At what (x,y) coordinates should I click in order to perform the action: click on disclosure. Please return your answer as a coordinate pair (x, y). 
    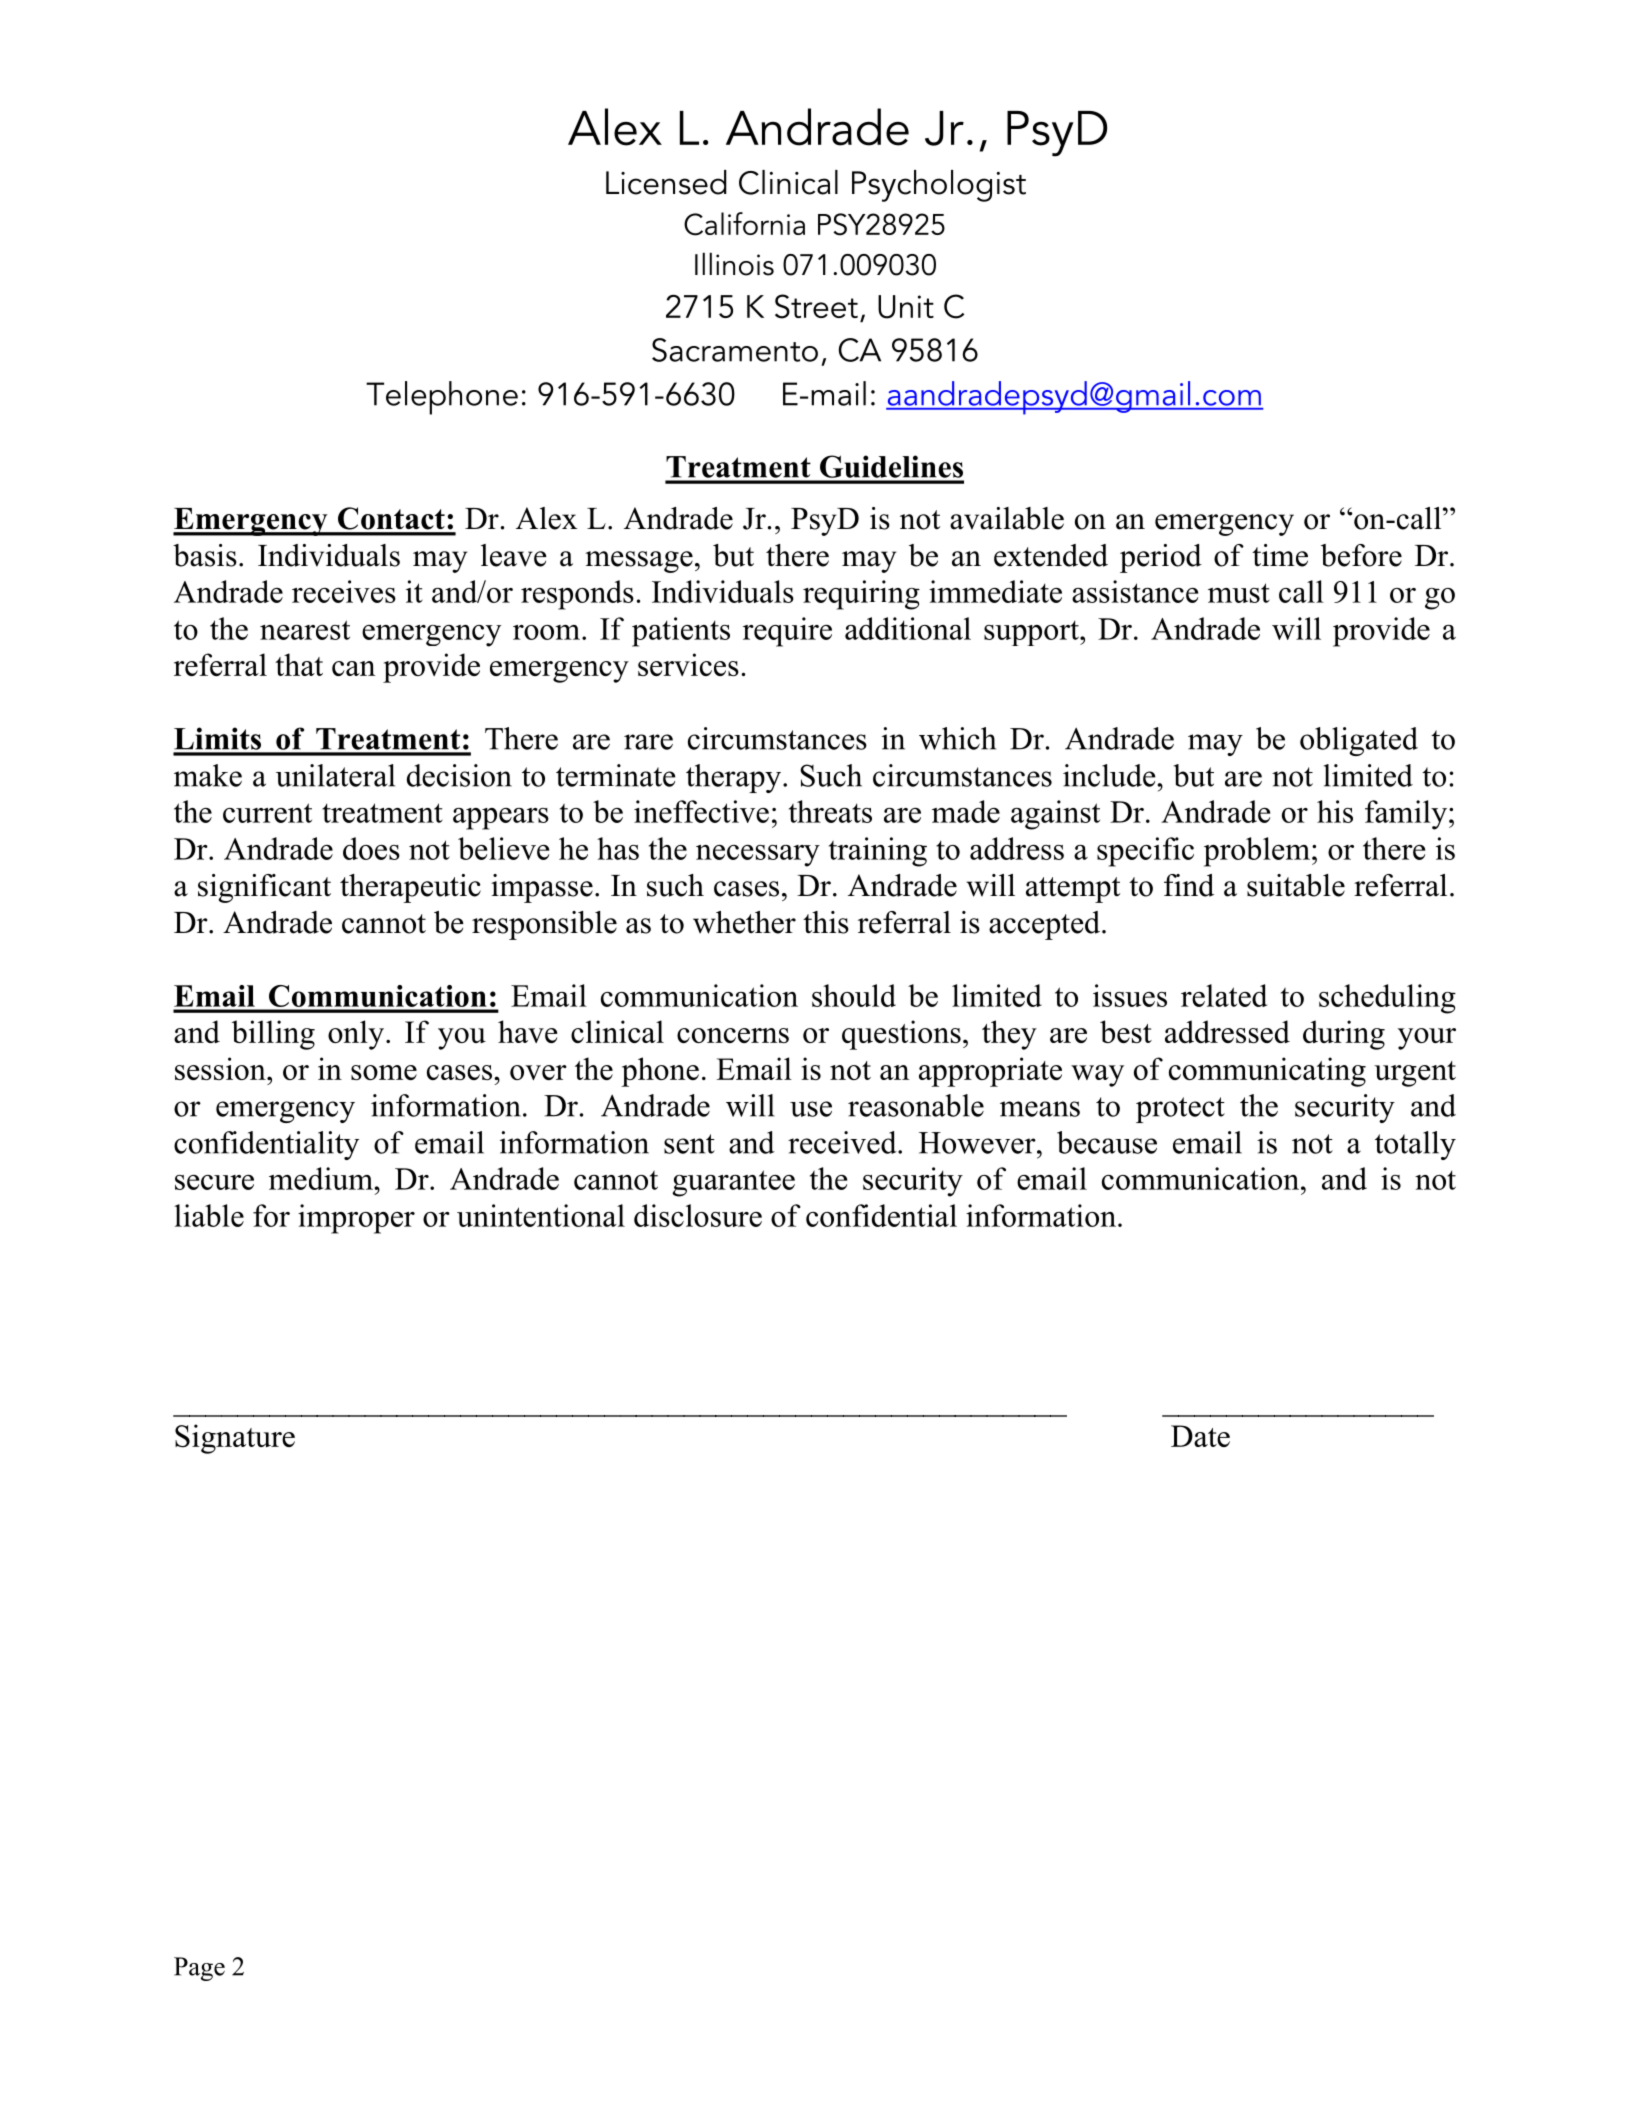
    Looking at the image, I should click on (698, 1215).
